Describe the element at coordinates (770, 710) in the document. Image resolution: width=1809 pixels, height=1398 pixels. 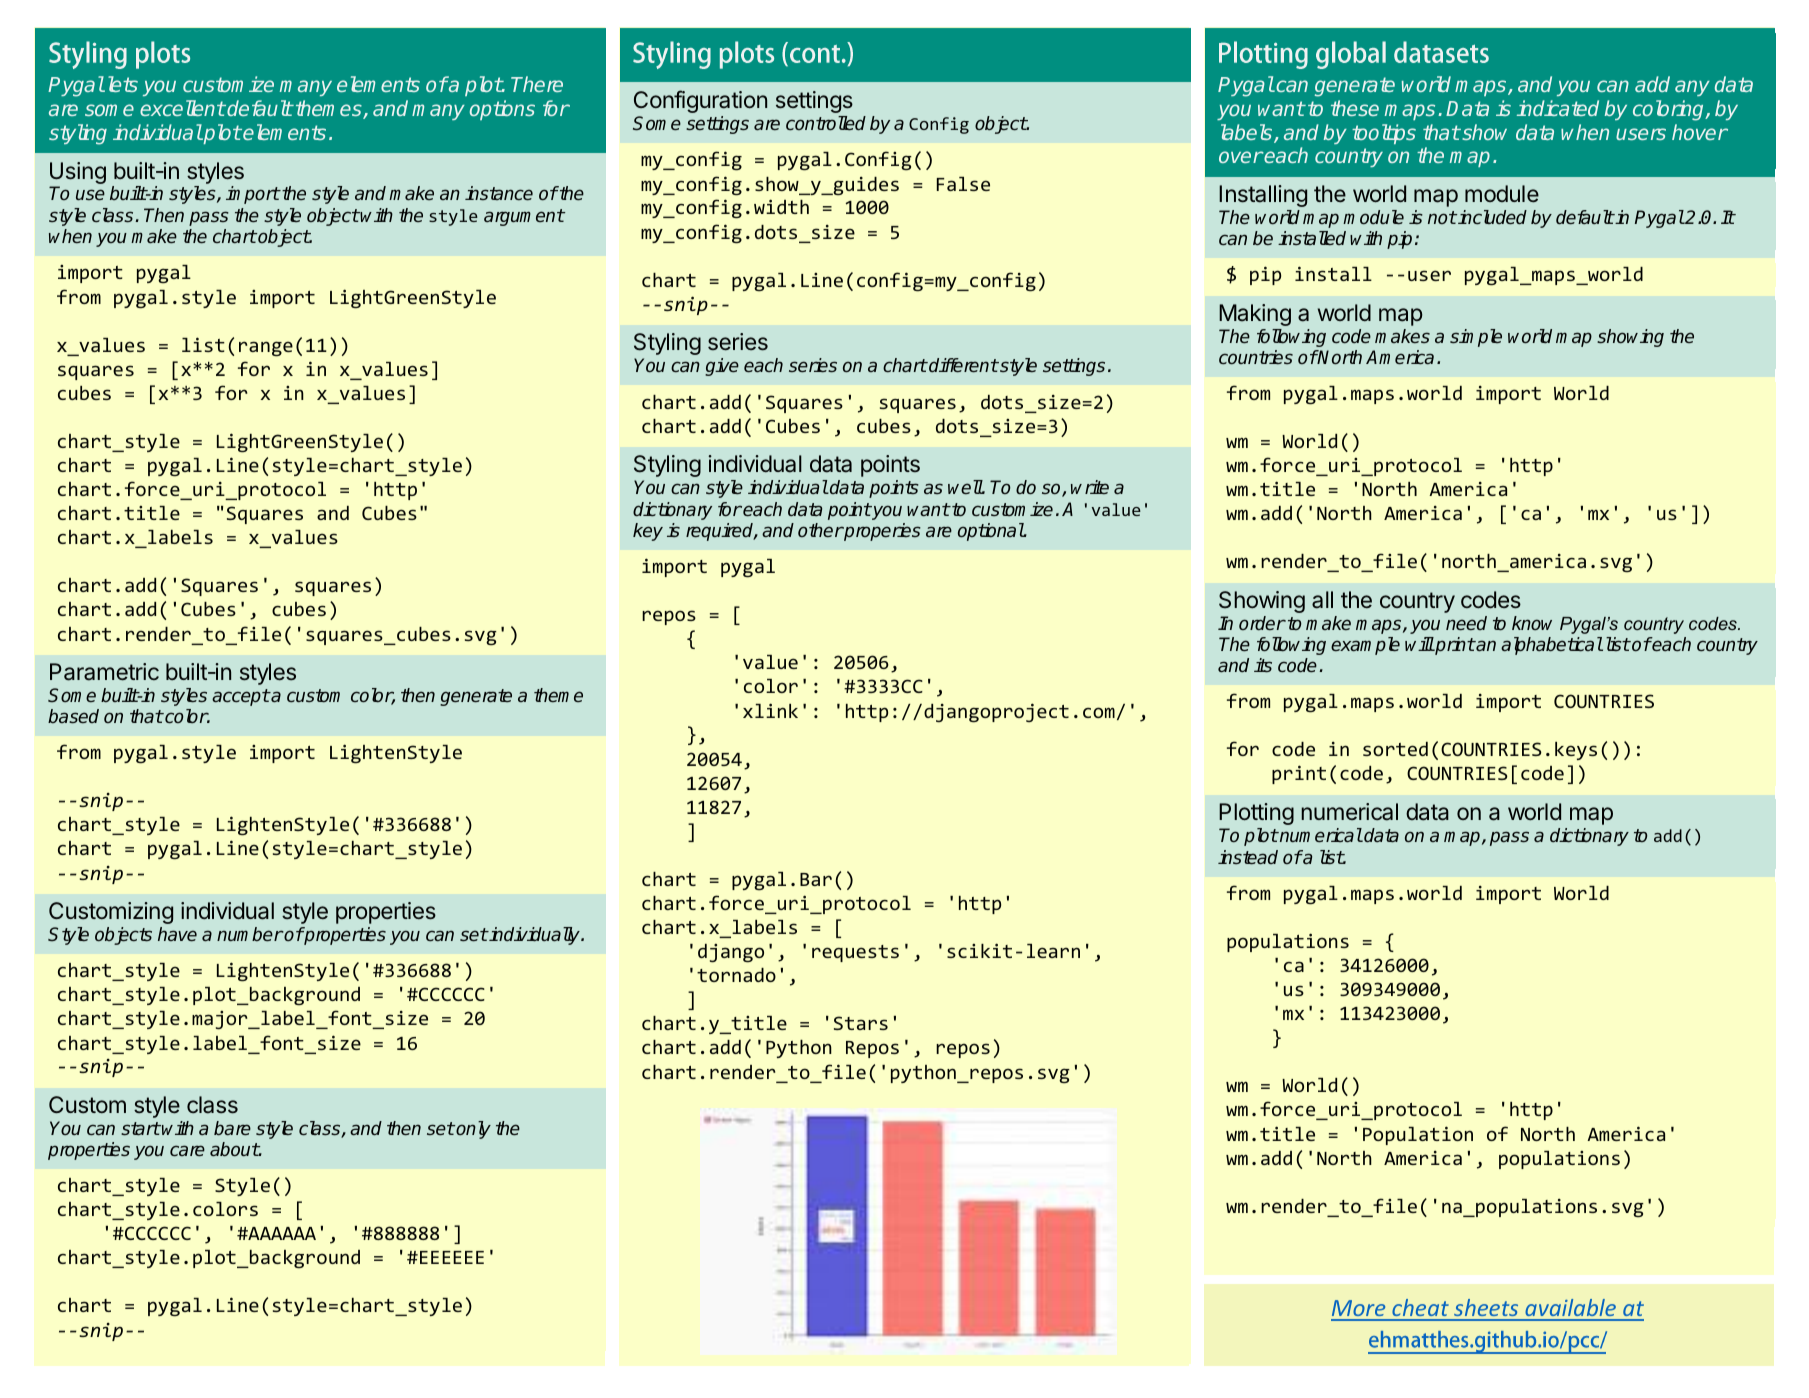
I see `xlink` at that location.
